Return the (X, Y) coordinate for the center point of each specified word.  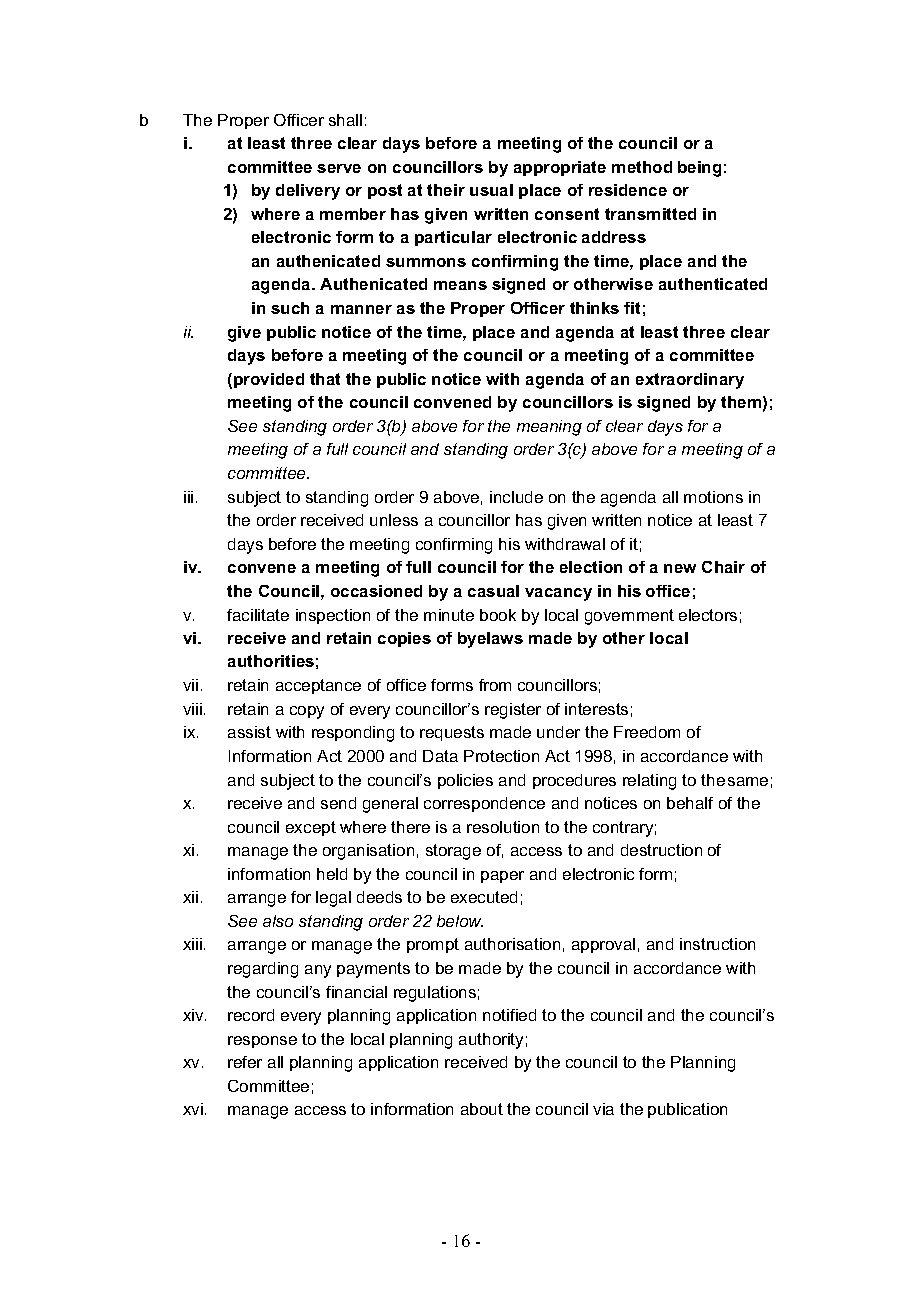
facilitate (258, 615)
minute (449, 615)
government (629, 617)
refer (245, 1062)
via (603, 1109)
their (446, 190)
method (642, 167)
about (482, 1109)
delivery (308, 192)
